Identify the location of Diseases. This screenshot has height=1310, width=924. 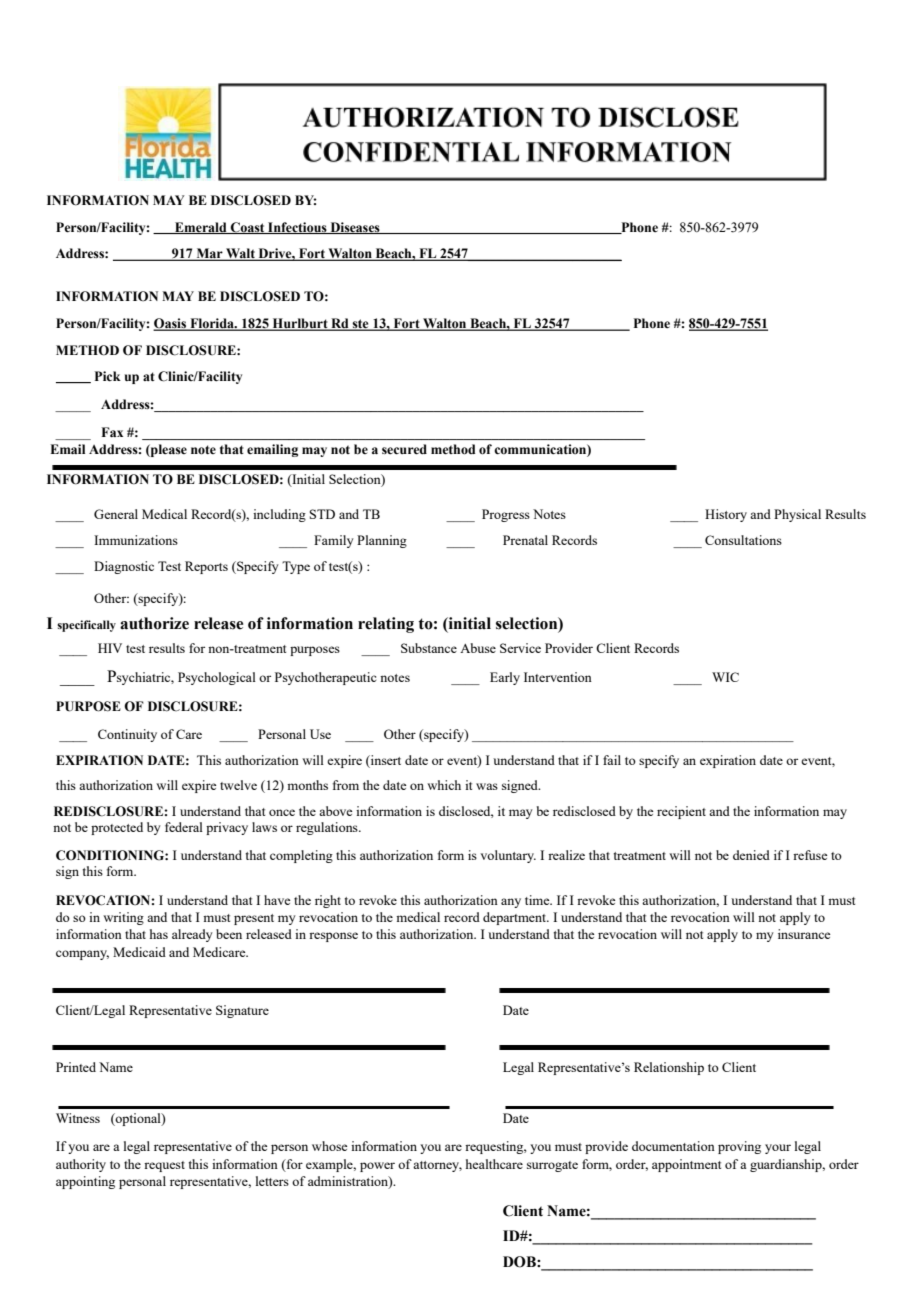
(355, 228).
